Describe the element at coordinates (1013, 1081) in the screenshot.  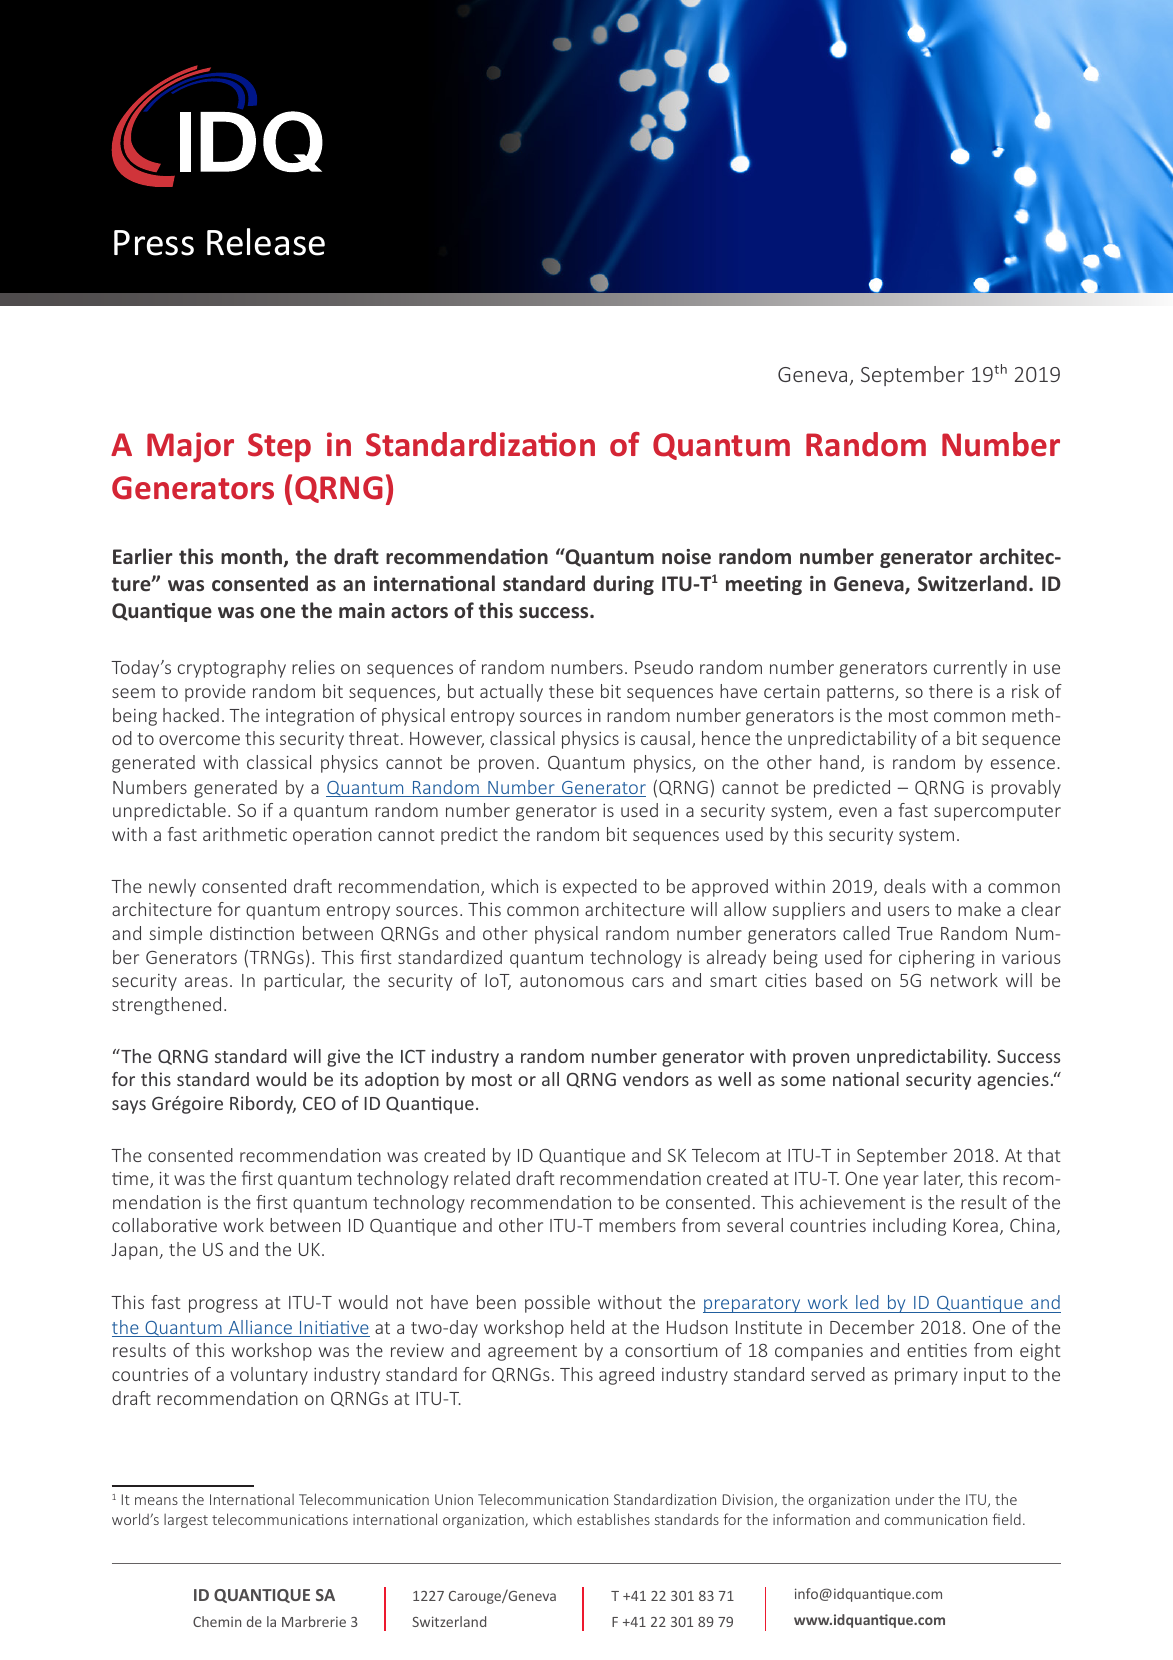
I see `agencies` at that location.
